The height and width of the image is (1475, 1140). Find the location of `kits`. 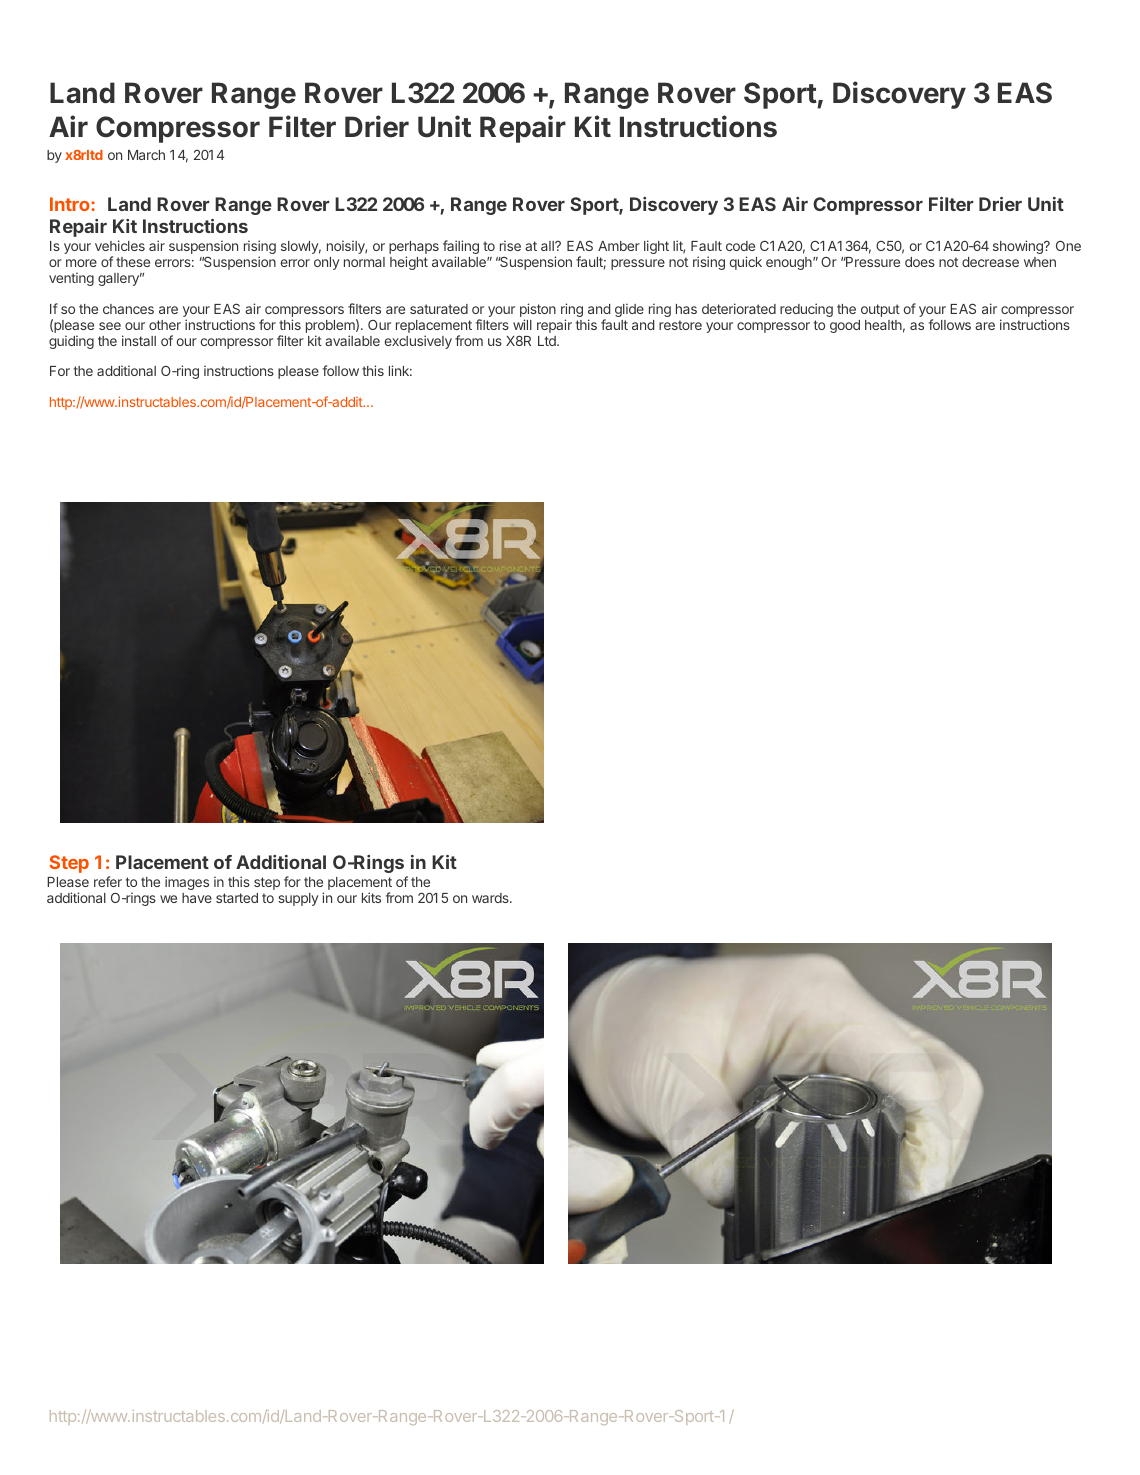

kits is located at coordinates (371, 897).
